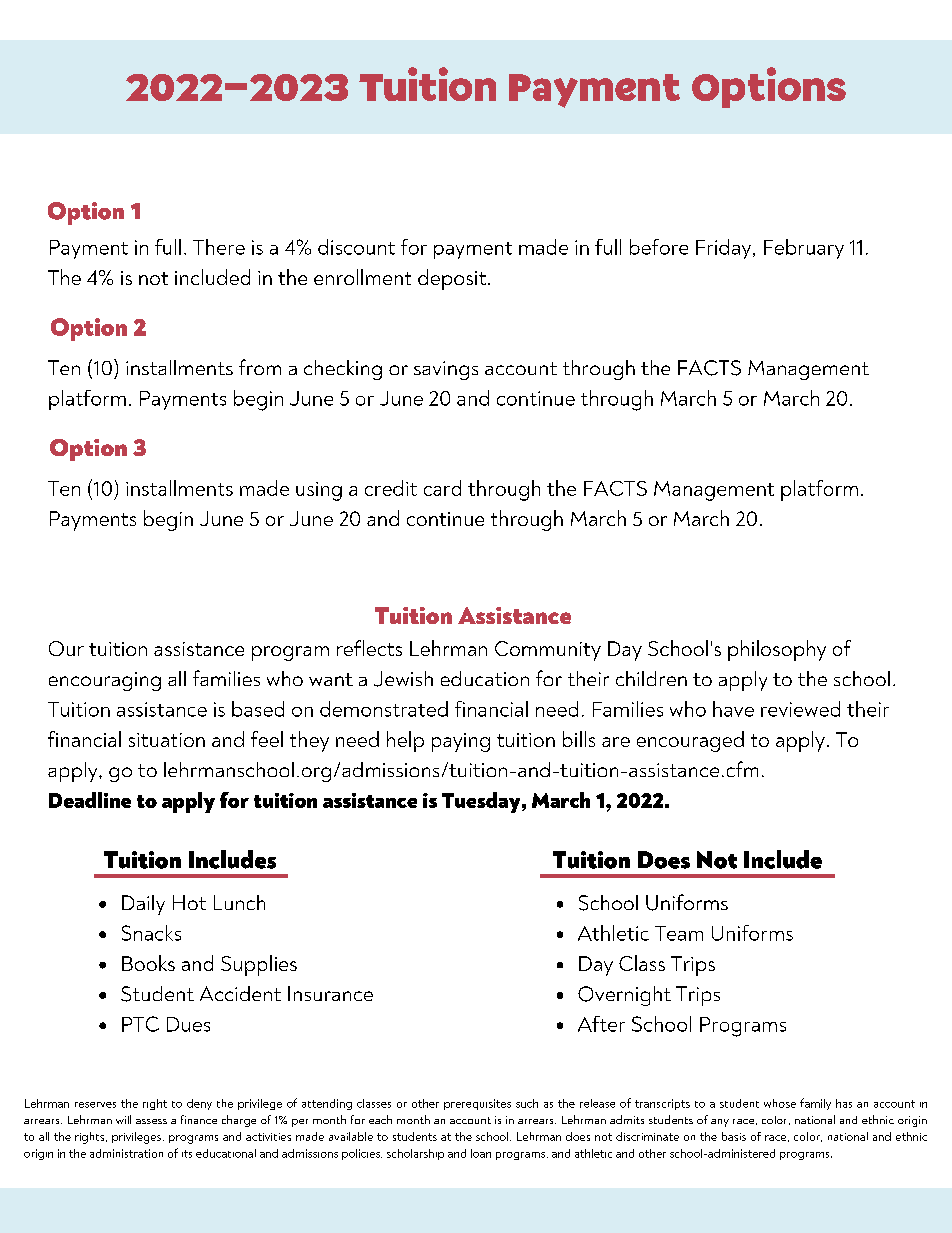  Describe the element at coordinates (452, 279) in the screenshot. I see `deposit` at that location.
